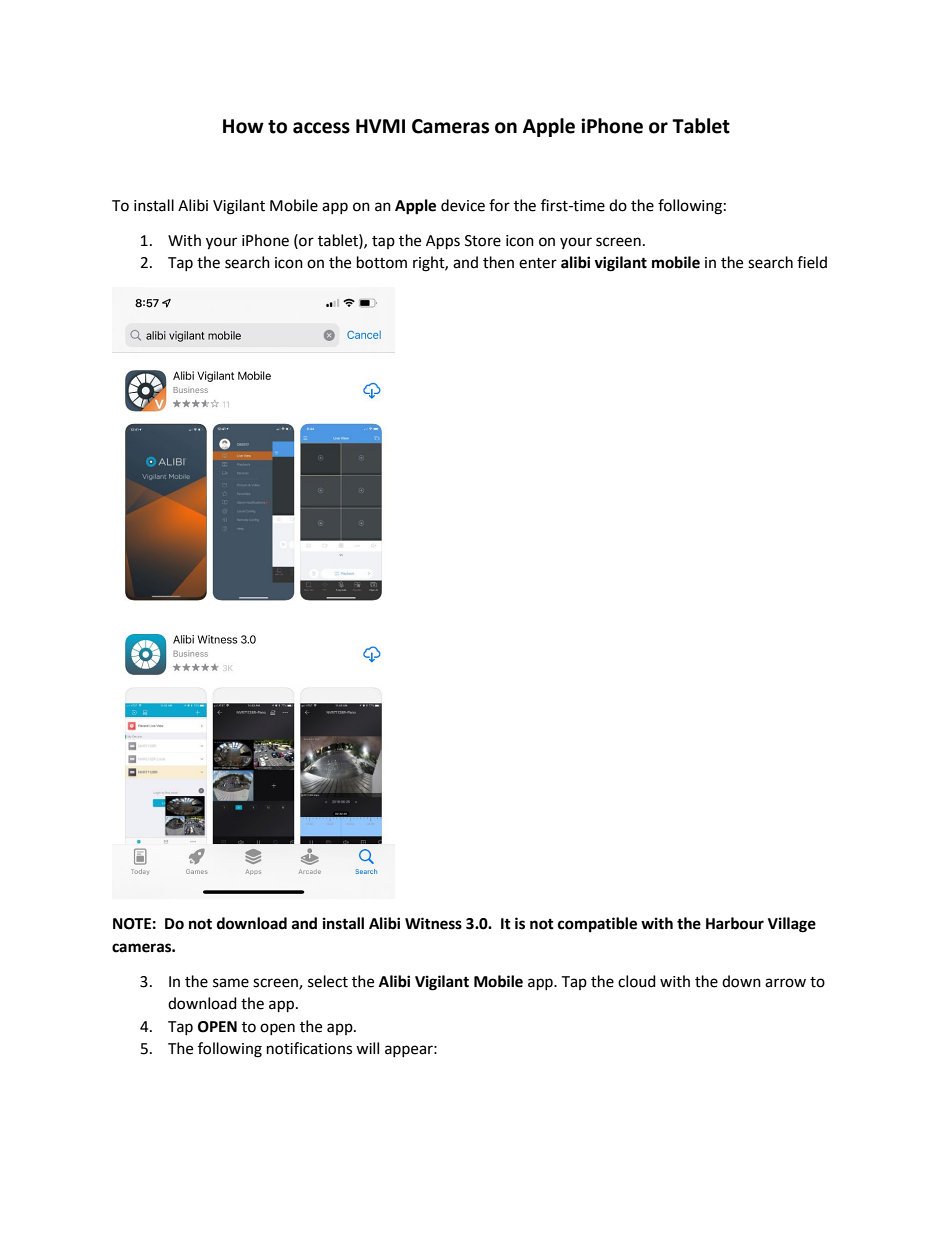 This screenshot has width=952, height=1233. Describe the element at coordinates (812, 262) in the screenshot. I see `field` at that location.
